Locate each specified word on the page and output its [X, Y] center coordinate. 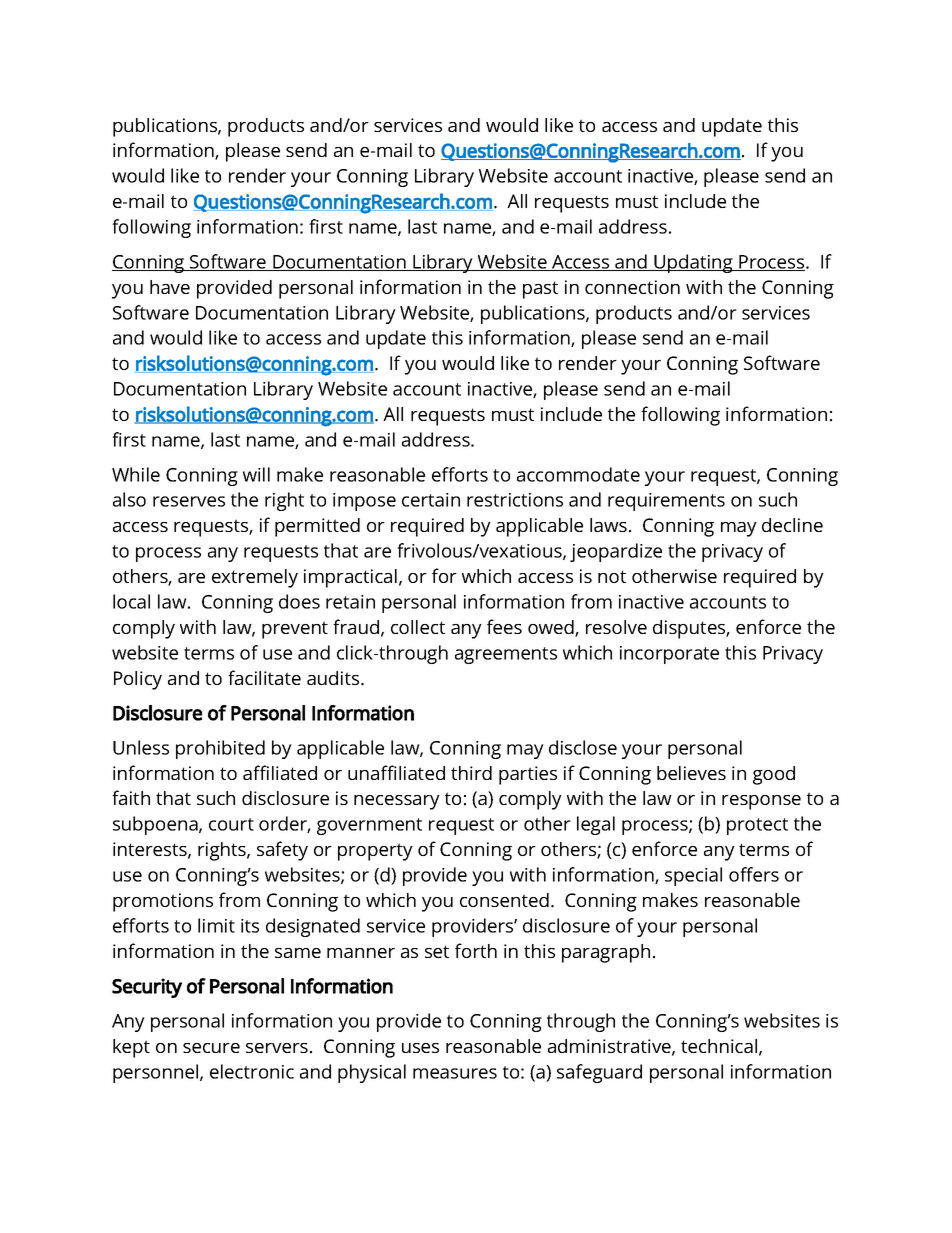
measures [455, 1073]
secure [211, 1048]
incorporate [669, 655]
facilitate [264, 677]
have [170, 287]
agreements [506, 655]
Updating [693, 263]
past [540, 290]
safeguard [599, 1073]
